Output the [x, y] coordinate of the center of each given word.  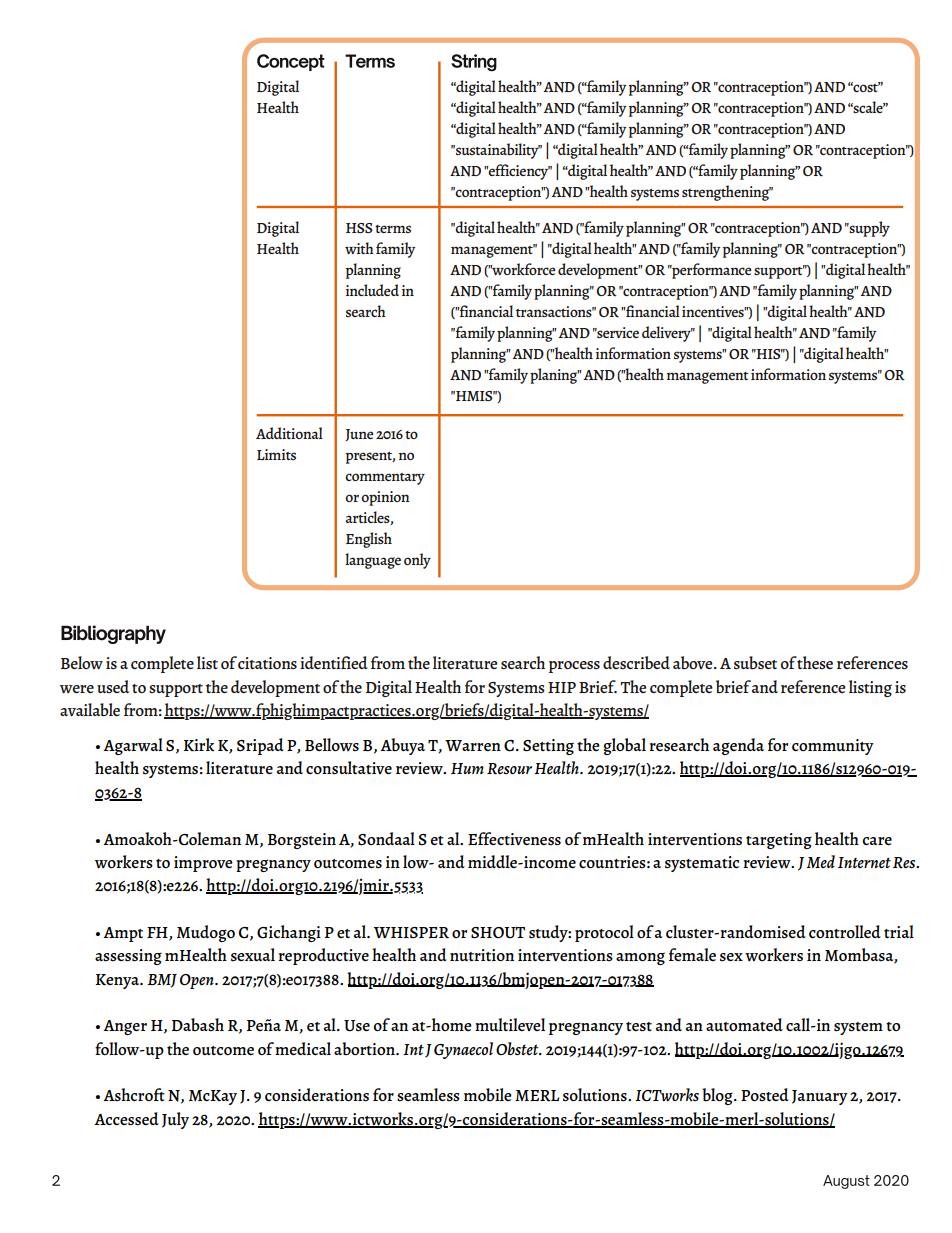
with [359, 248]
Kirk [199, 745]
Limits [276, 454]
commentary [385, 479]
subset [755, 663]
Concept [291, 62]
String [474, 63]
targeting [779, 841]
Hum [467, 768]
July [175, 1120]
